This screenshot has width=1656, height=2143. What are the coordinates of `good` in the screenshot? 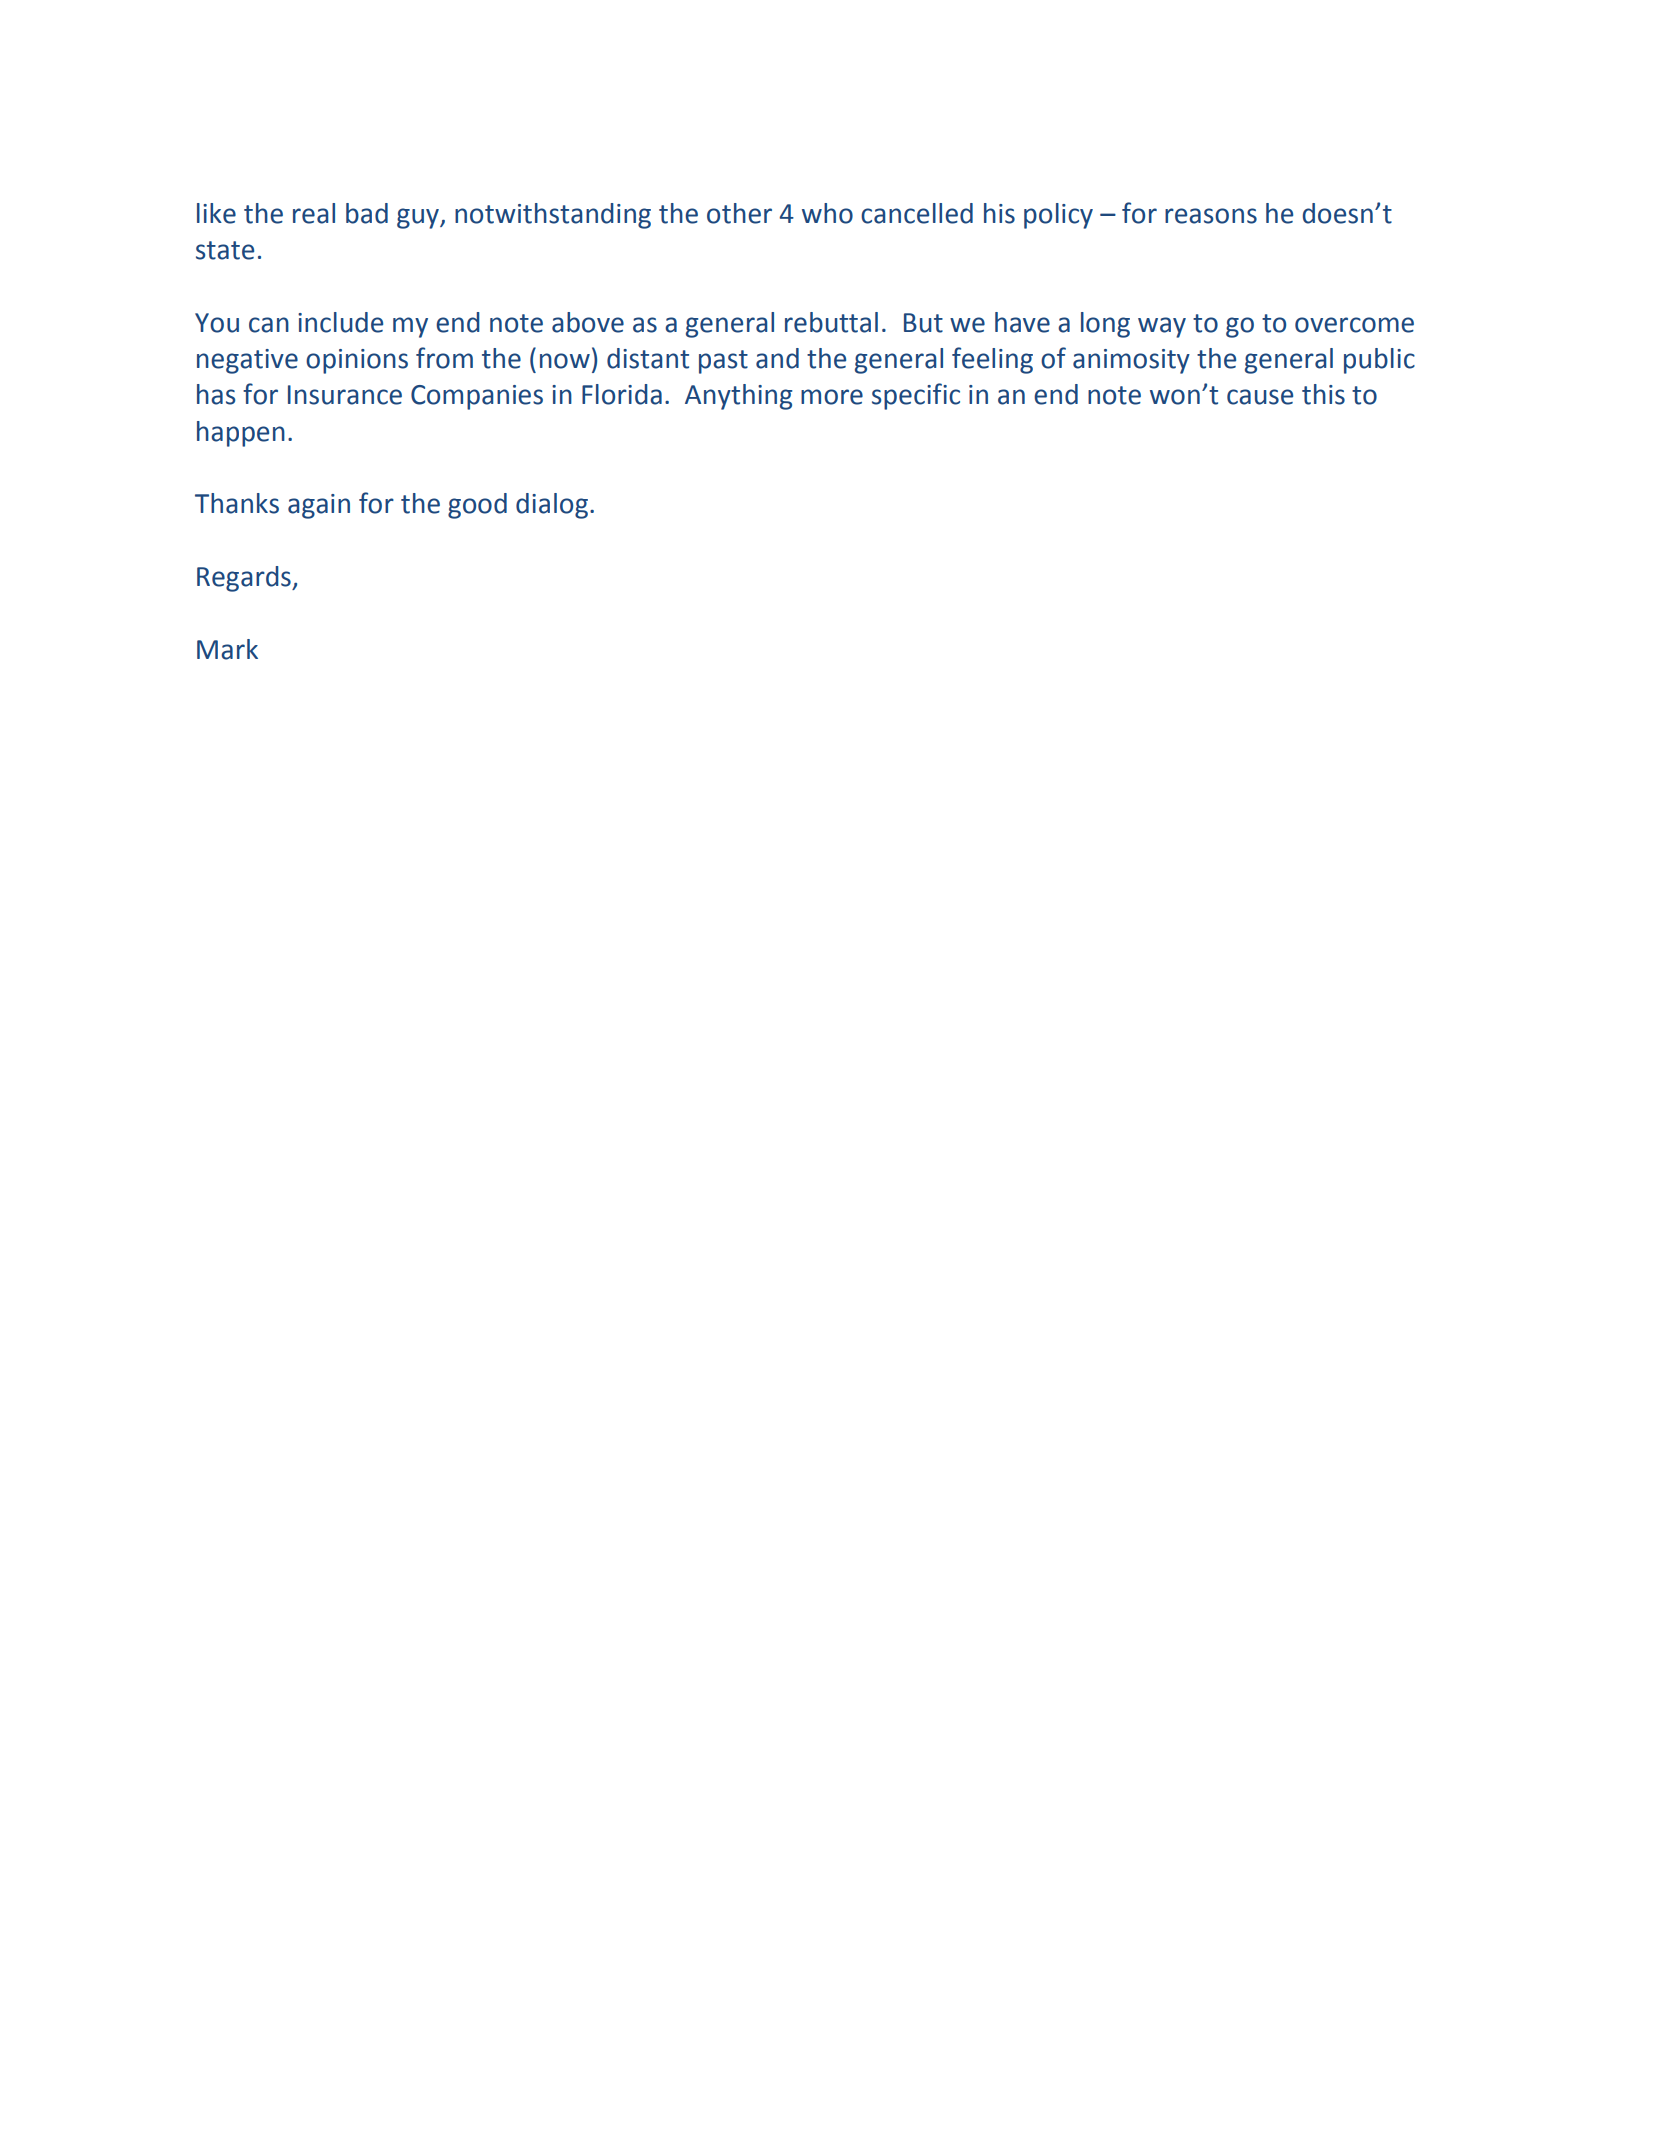 It's located at (477, 506).
